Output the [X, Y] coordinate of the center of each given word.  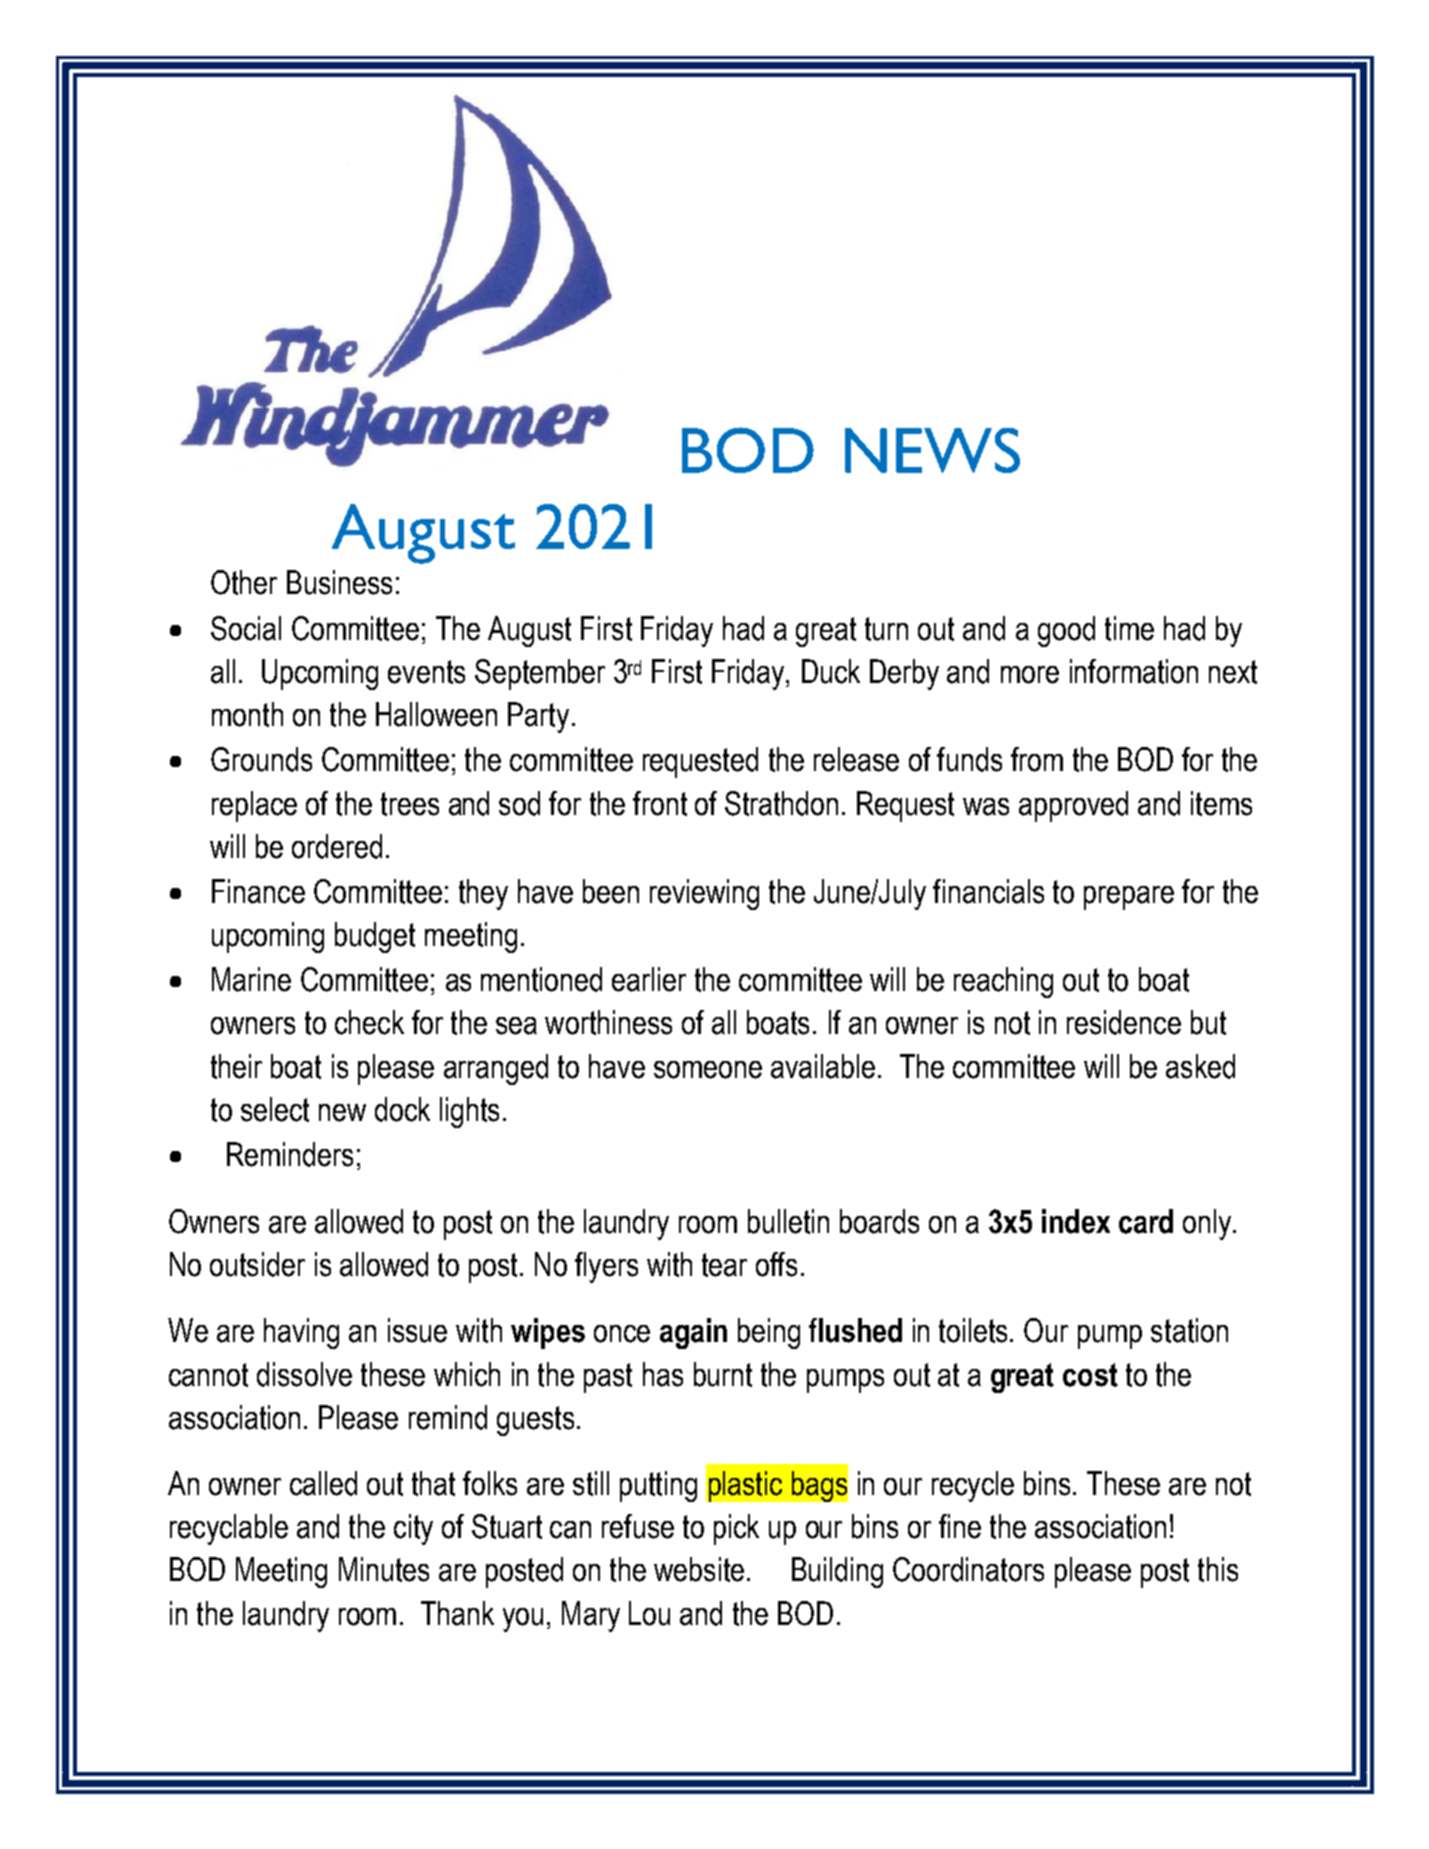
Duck [831, 671]
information [1134, 671]
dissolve [304, 1374]
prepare [1129, 898]
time [1129, 628]
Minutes [384, 1569]
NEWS [932, 450]
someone [708, 1070]
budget [375, 937]
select [275, 1109]
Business [339, 582]
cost [1090, 1375]
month [247, 714]
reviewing [704, 894]
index [1076, 1221]
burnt [723, 1374]
